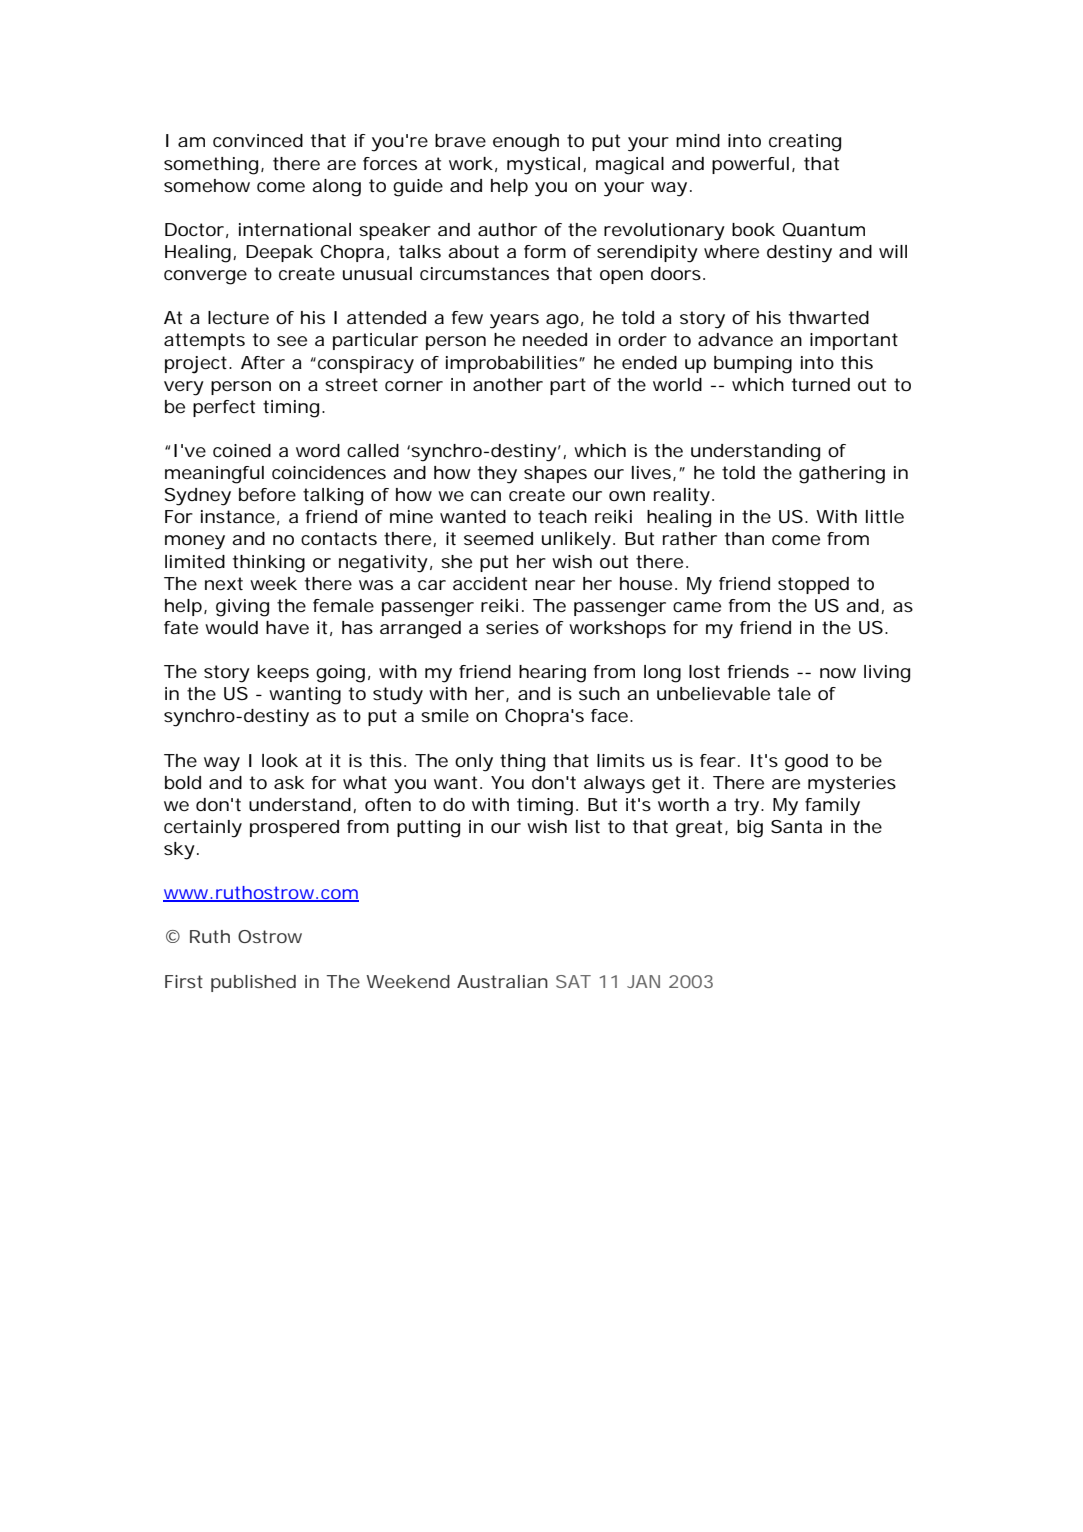  Describe the element at coordinates (508, 384) in the page. I see `another` at that location.
